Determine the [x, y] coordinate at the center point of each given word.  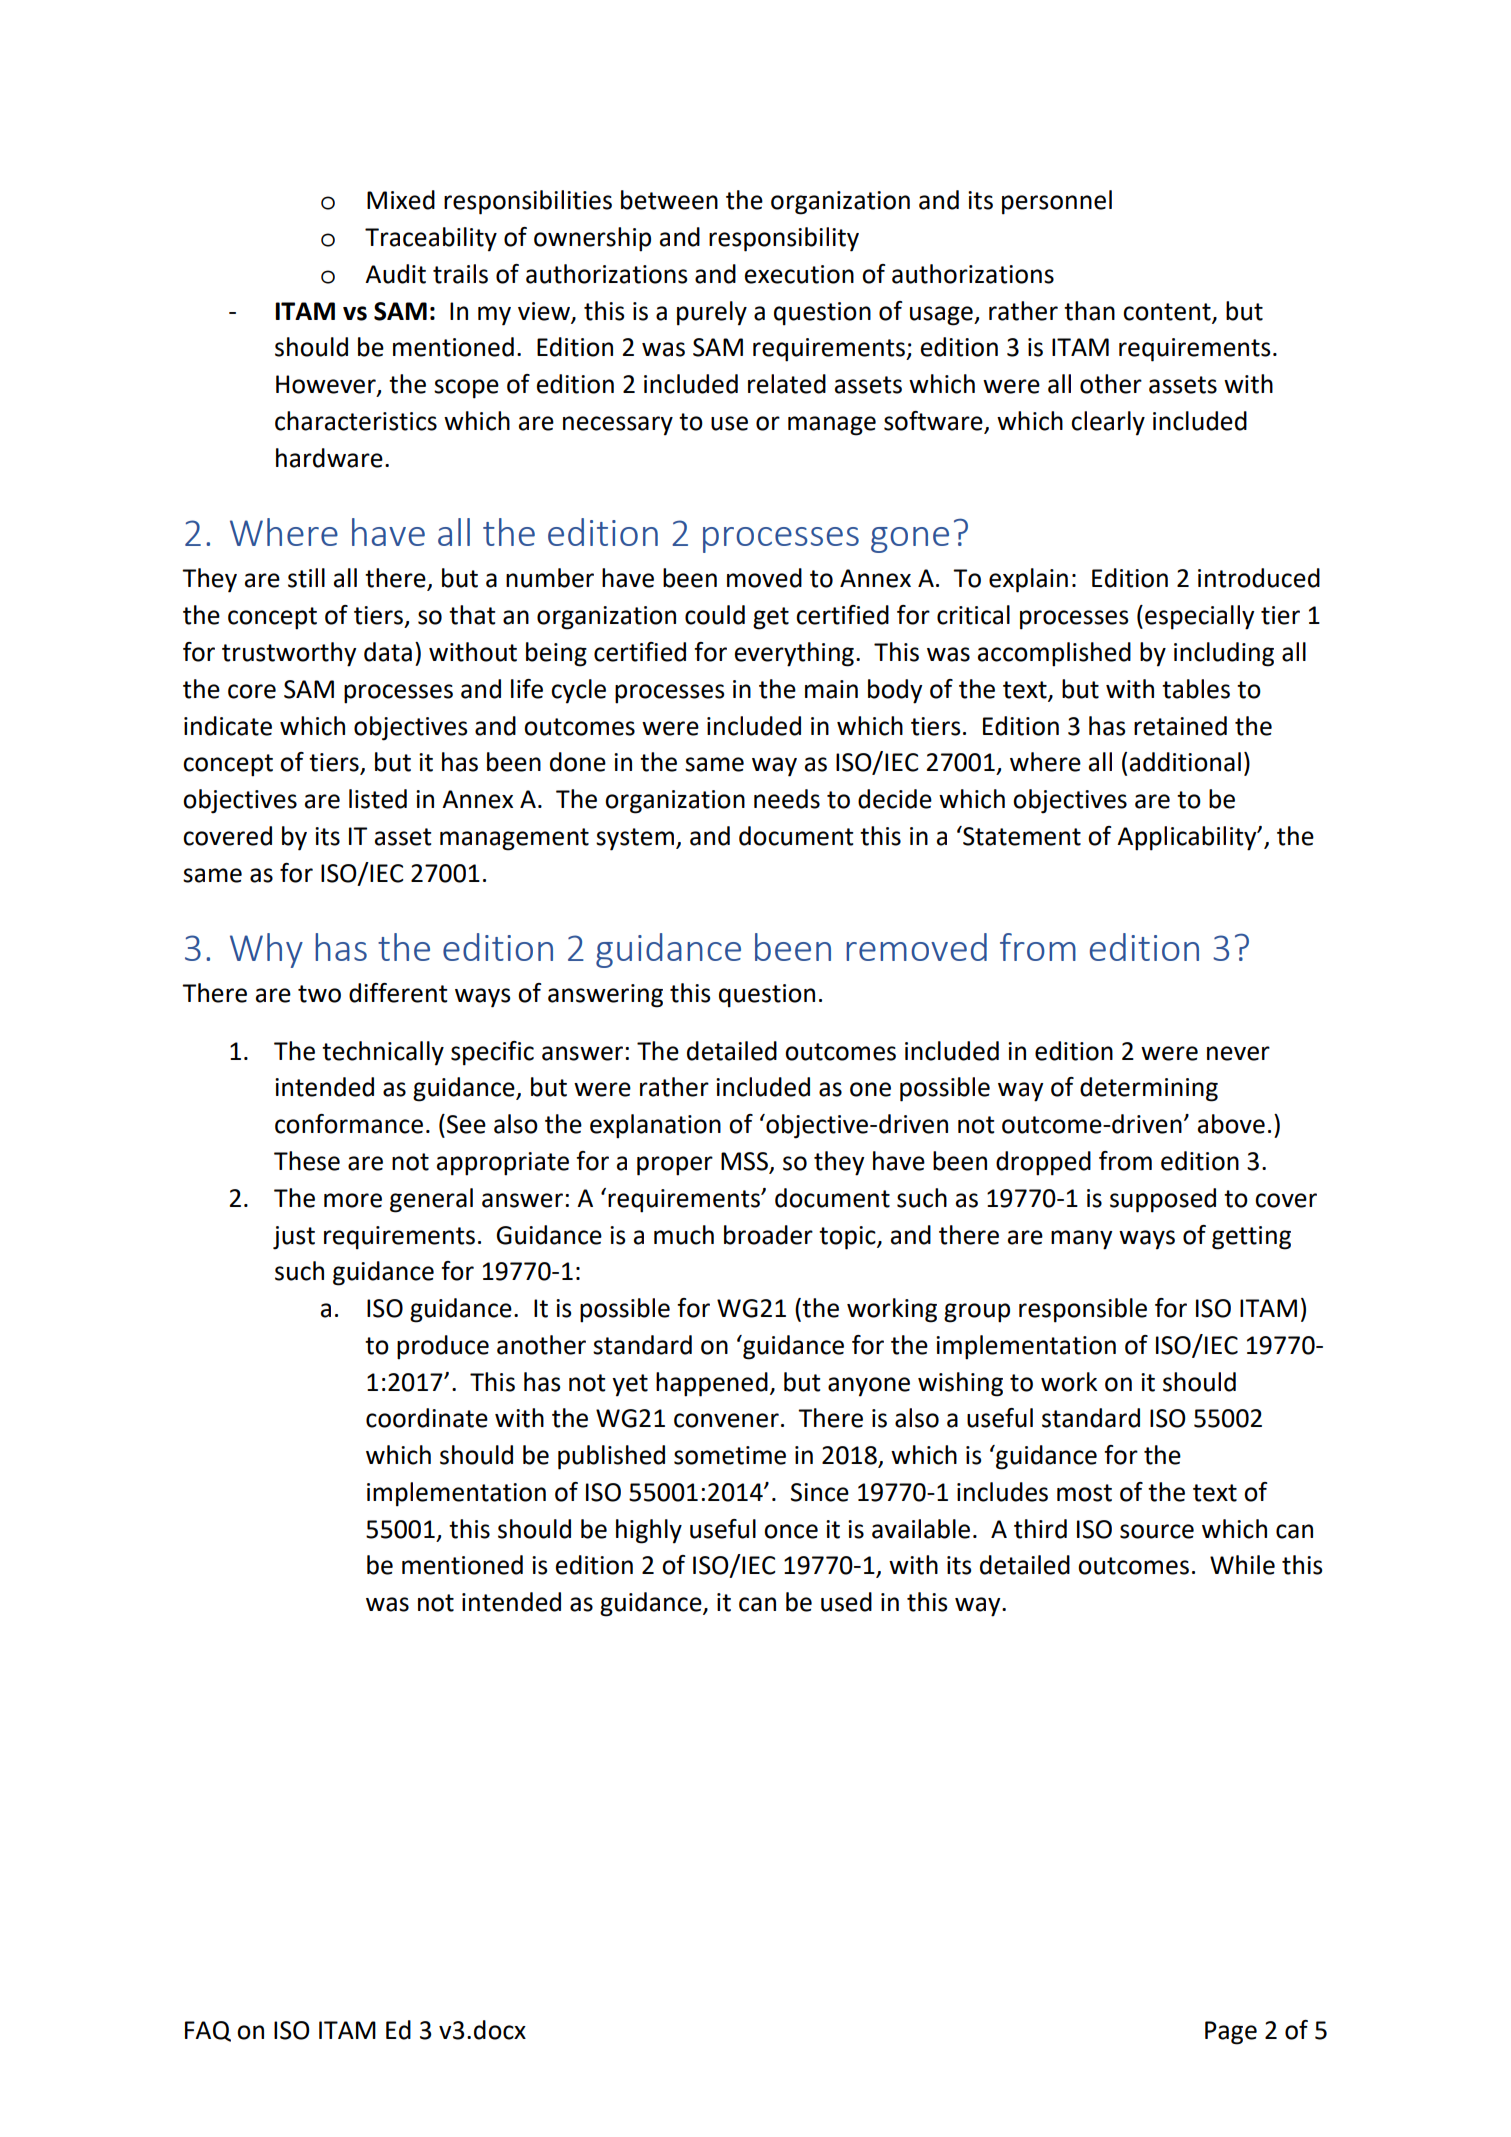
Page [1231, 2033]
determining [1149, 1089]
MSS [745, 1162]
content [1168, 312]
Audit [395, 274]
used [846, 1602]
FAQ [208, 2031]
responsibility [784, 239]
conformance [349, 1124]
